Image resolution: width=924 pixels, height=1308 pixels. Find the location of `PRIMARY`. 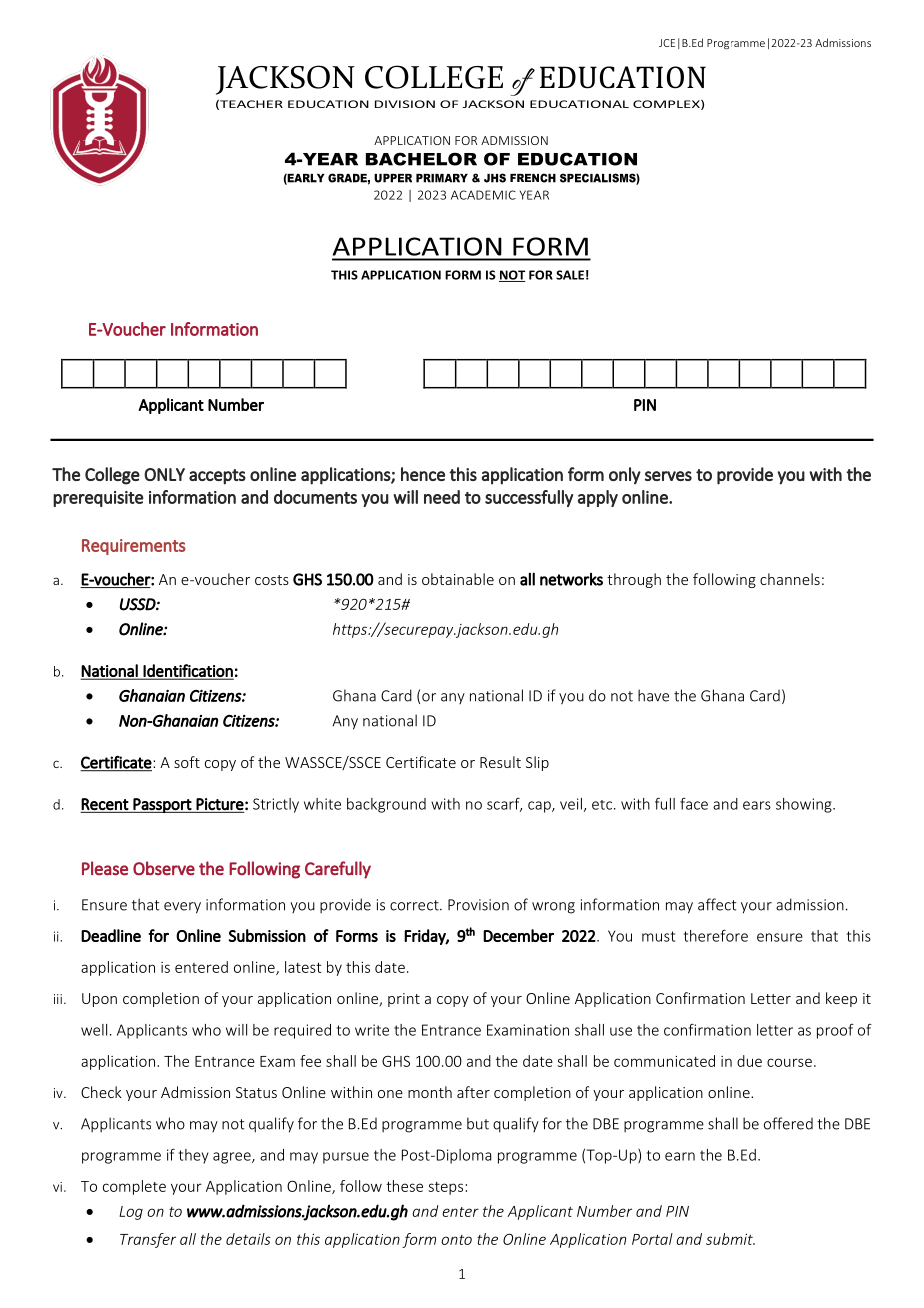

PRIMARY is located at coordinates (442, 178).
